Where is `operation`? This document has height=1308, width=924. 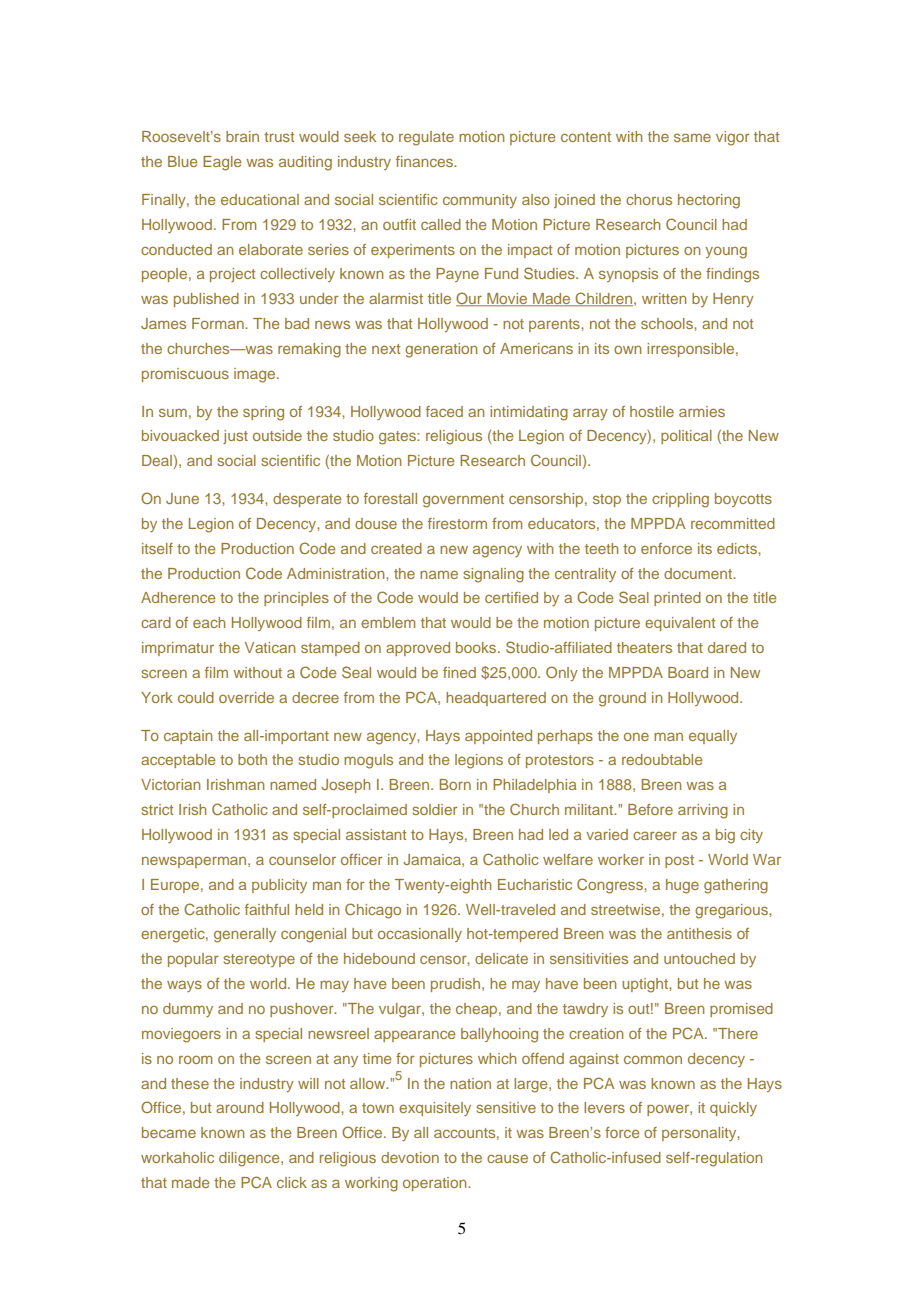
operation is located at coordinates (436, 1184).
